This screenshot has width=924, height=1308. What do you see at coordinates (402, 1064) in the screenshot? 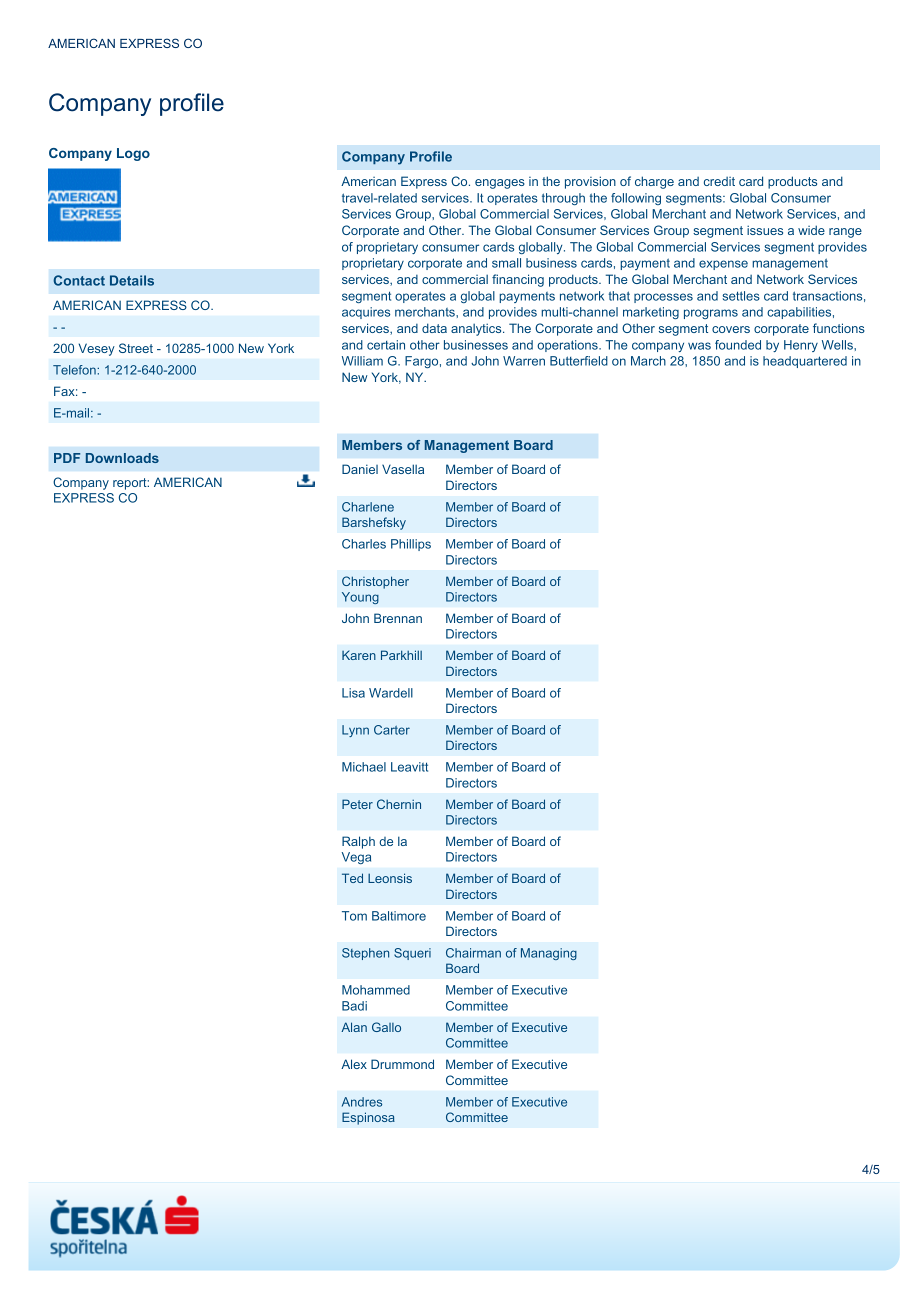
I see `Drummond` at bounding box center [402, 1064].
